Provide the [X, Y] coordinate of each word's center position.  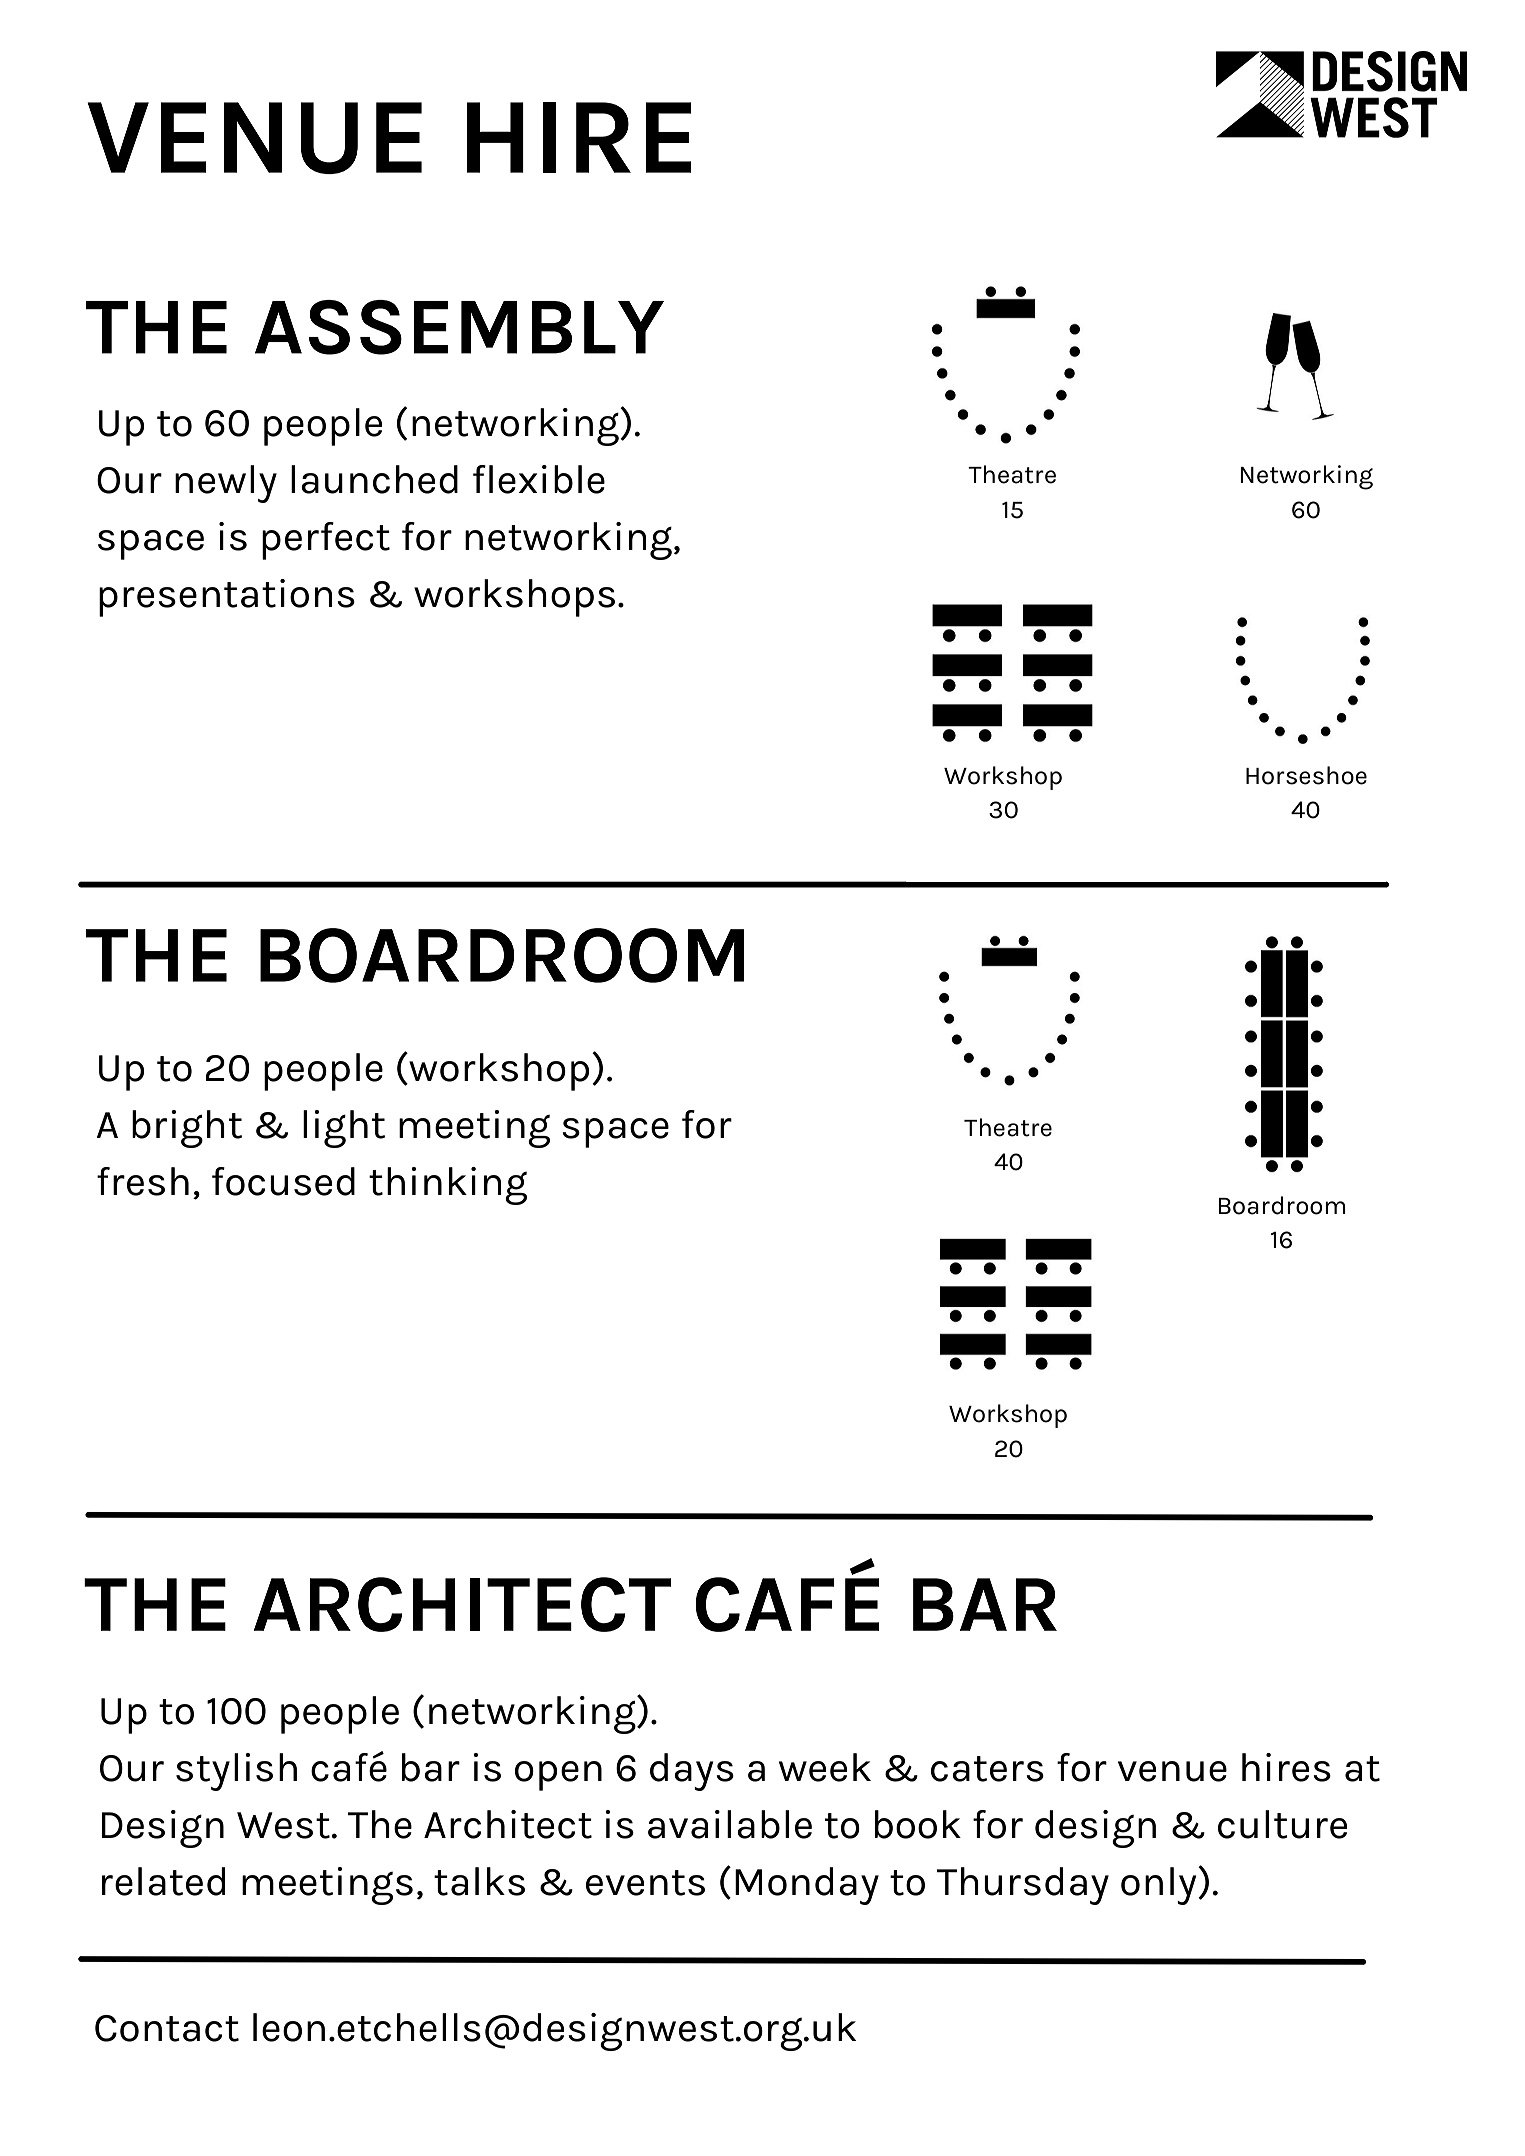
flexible [539, 479]
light [344, 1129]
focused [283, 1181]
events [645, 1883]
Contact [167, 2028]
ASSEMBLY [459, 327]
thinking [448, 1186]
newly [226, 484]
